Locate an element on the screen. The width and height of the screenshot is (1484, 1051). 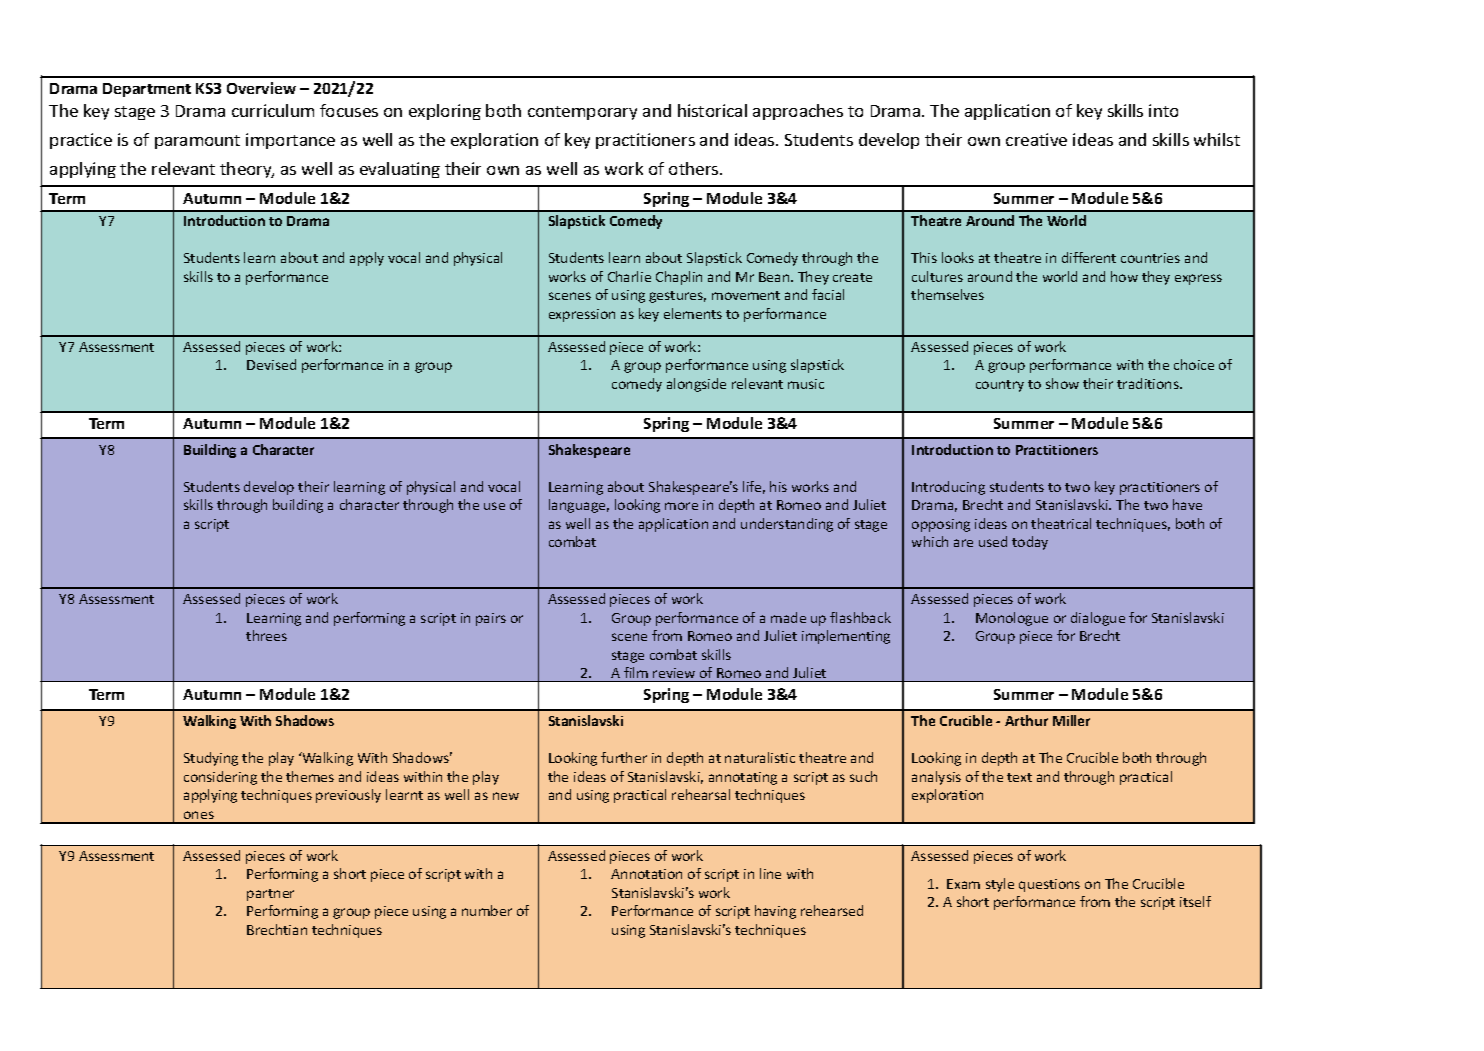
partner is located at coordinates (270, 895).
